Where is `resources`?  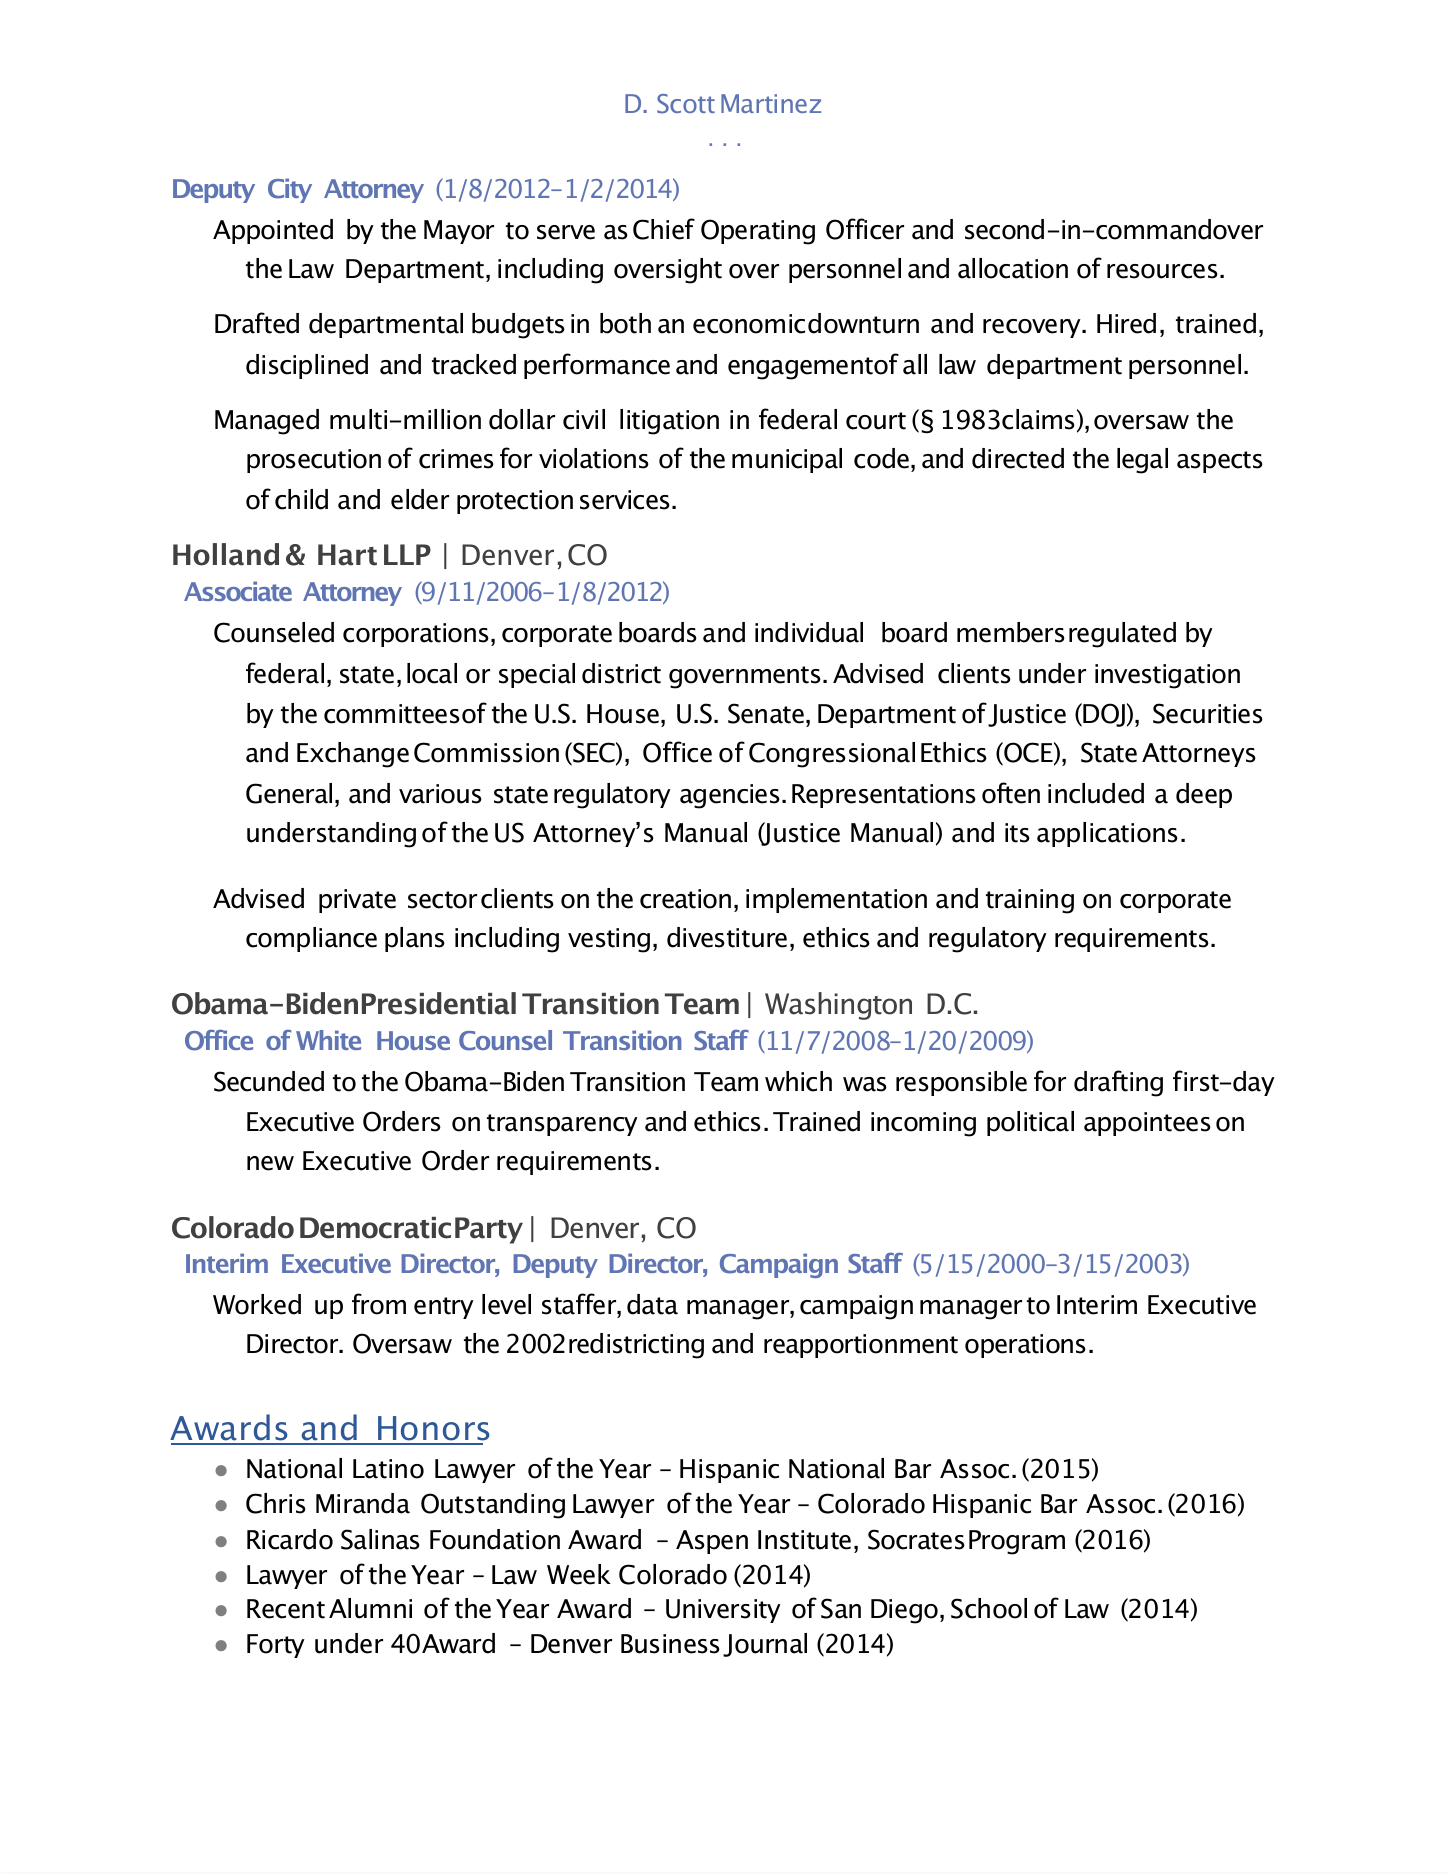 resources is located at coordinates (1162, 271).
